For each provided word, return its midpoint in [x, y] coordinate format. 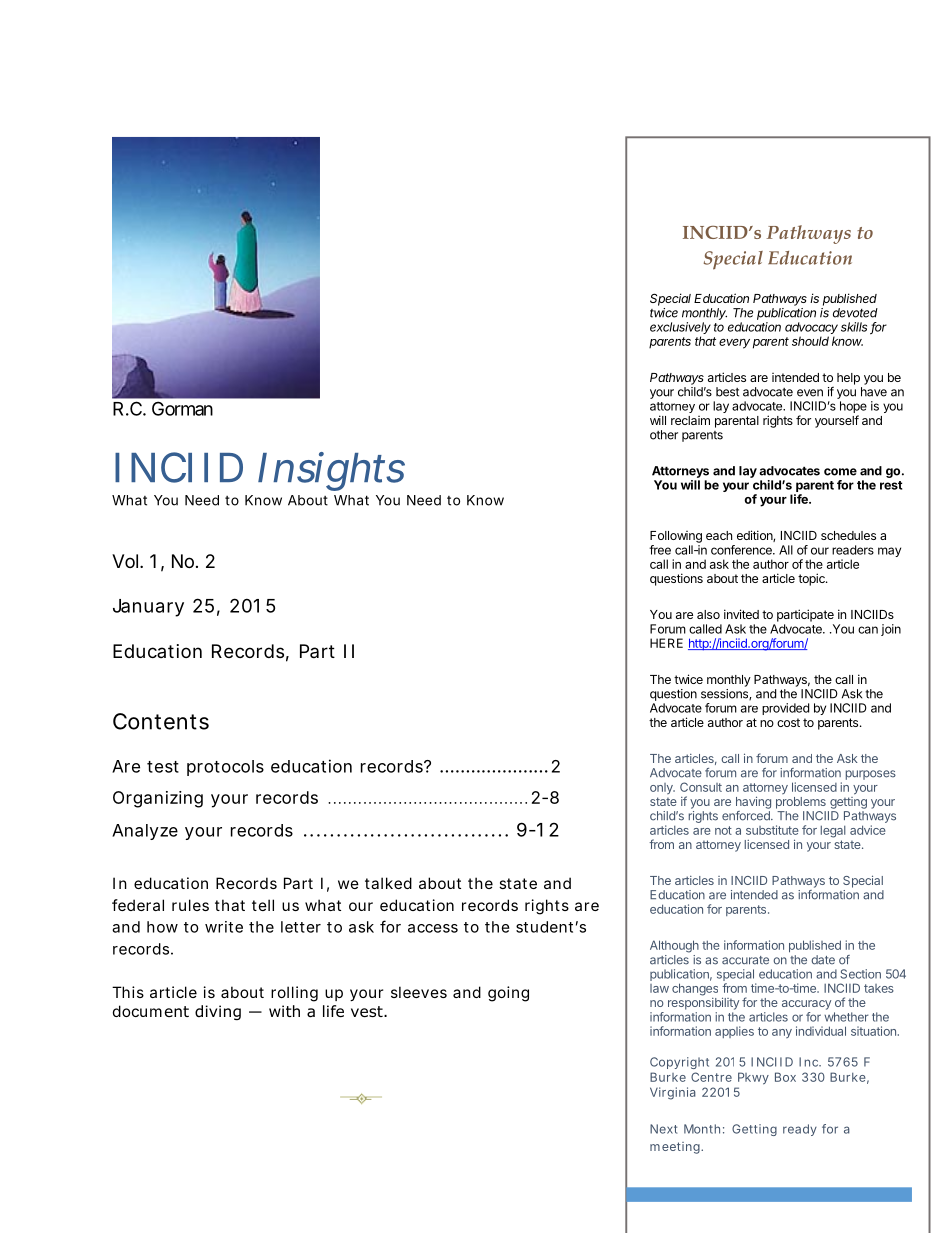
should [810, 341]
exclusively [680, 329]
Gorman [182, 408]
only [662, 788]
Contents [161, 721]
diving [218, 1012]
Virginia [673, 1093]
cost [788, 722]
